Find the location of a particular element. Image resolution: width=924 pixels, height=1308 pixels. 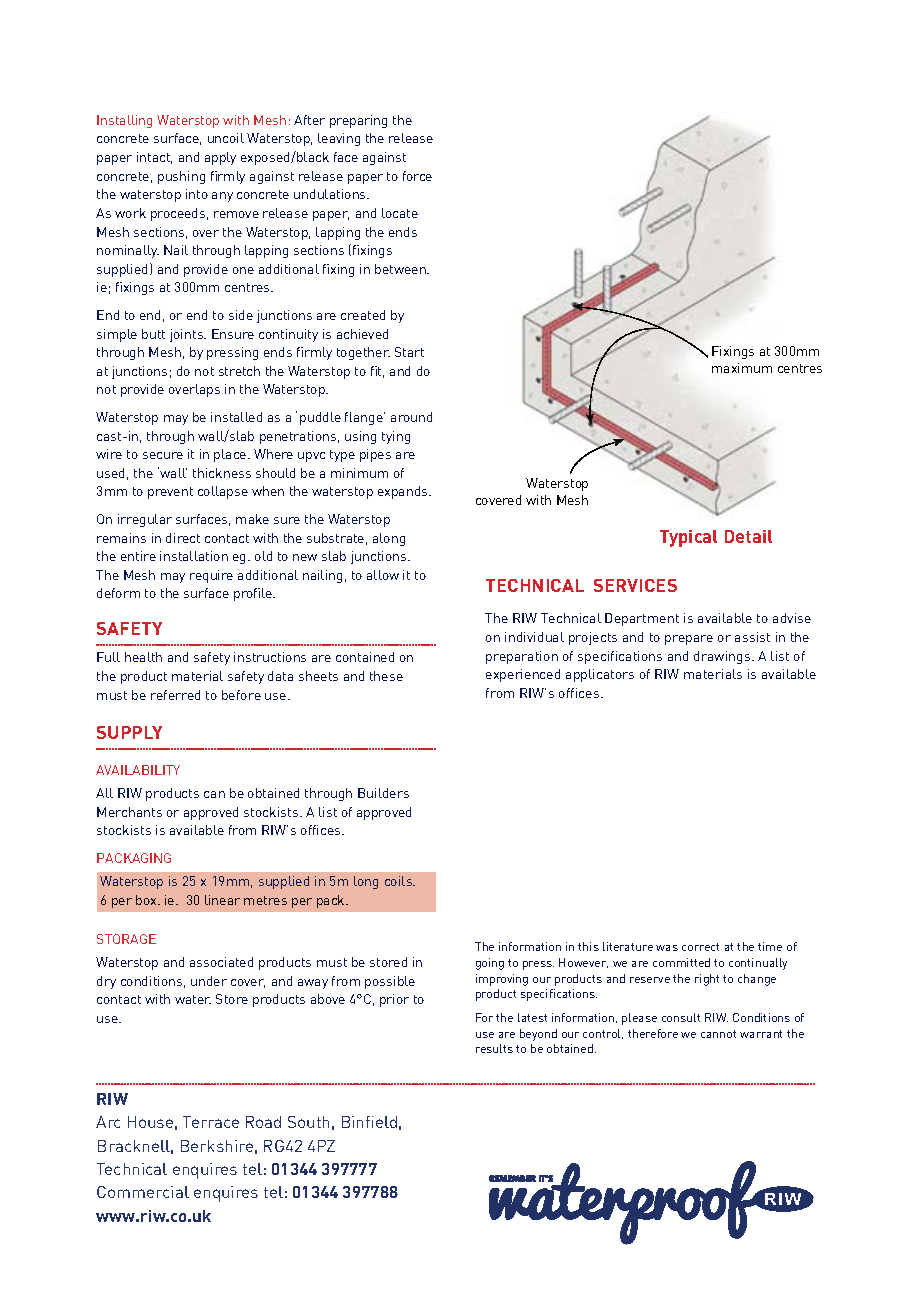

around is located at coordinates (411, 417).
